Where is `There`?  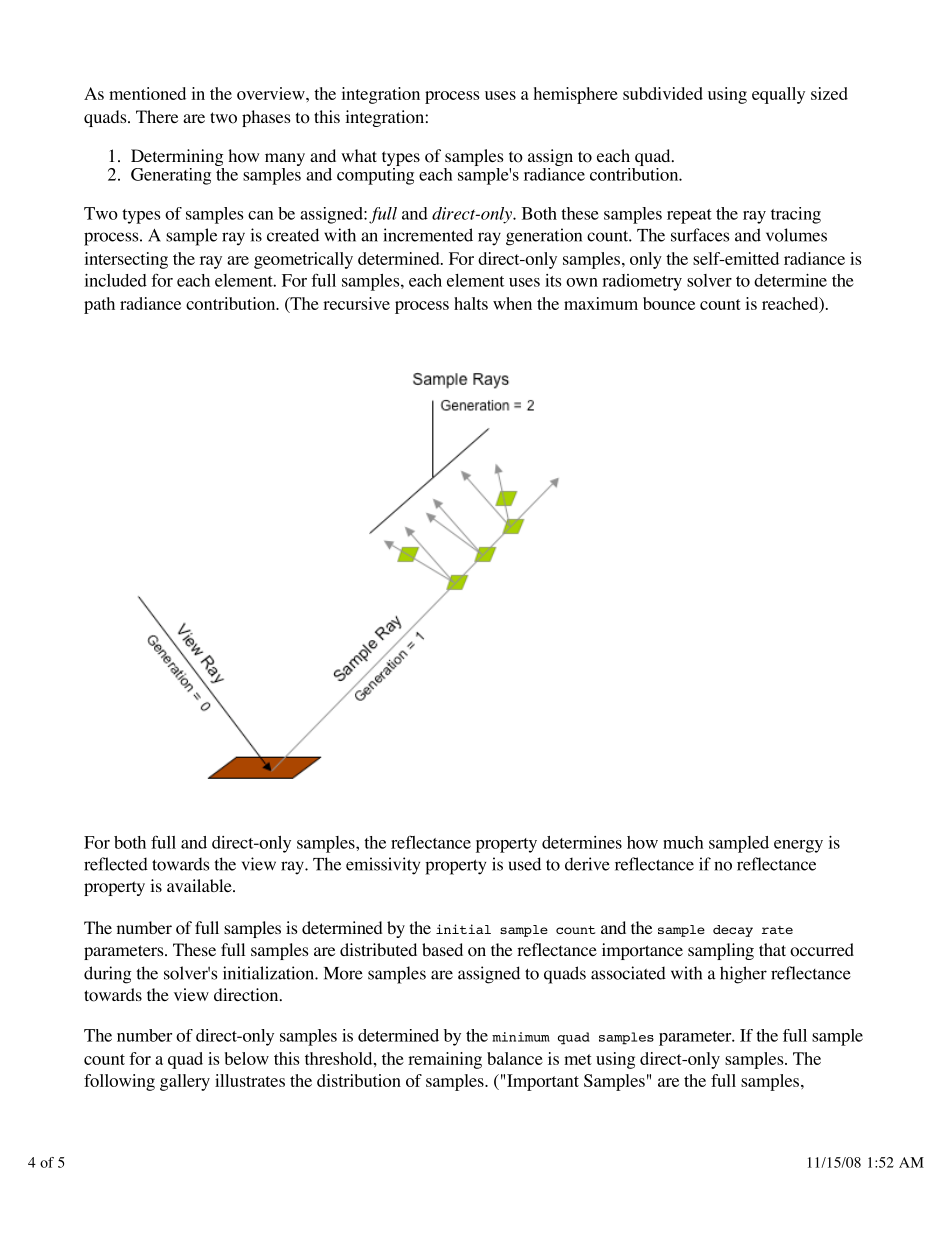
There is located at coordinates (157, 116).
